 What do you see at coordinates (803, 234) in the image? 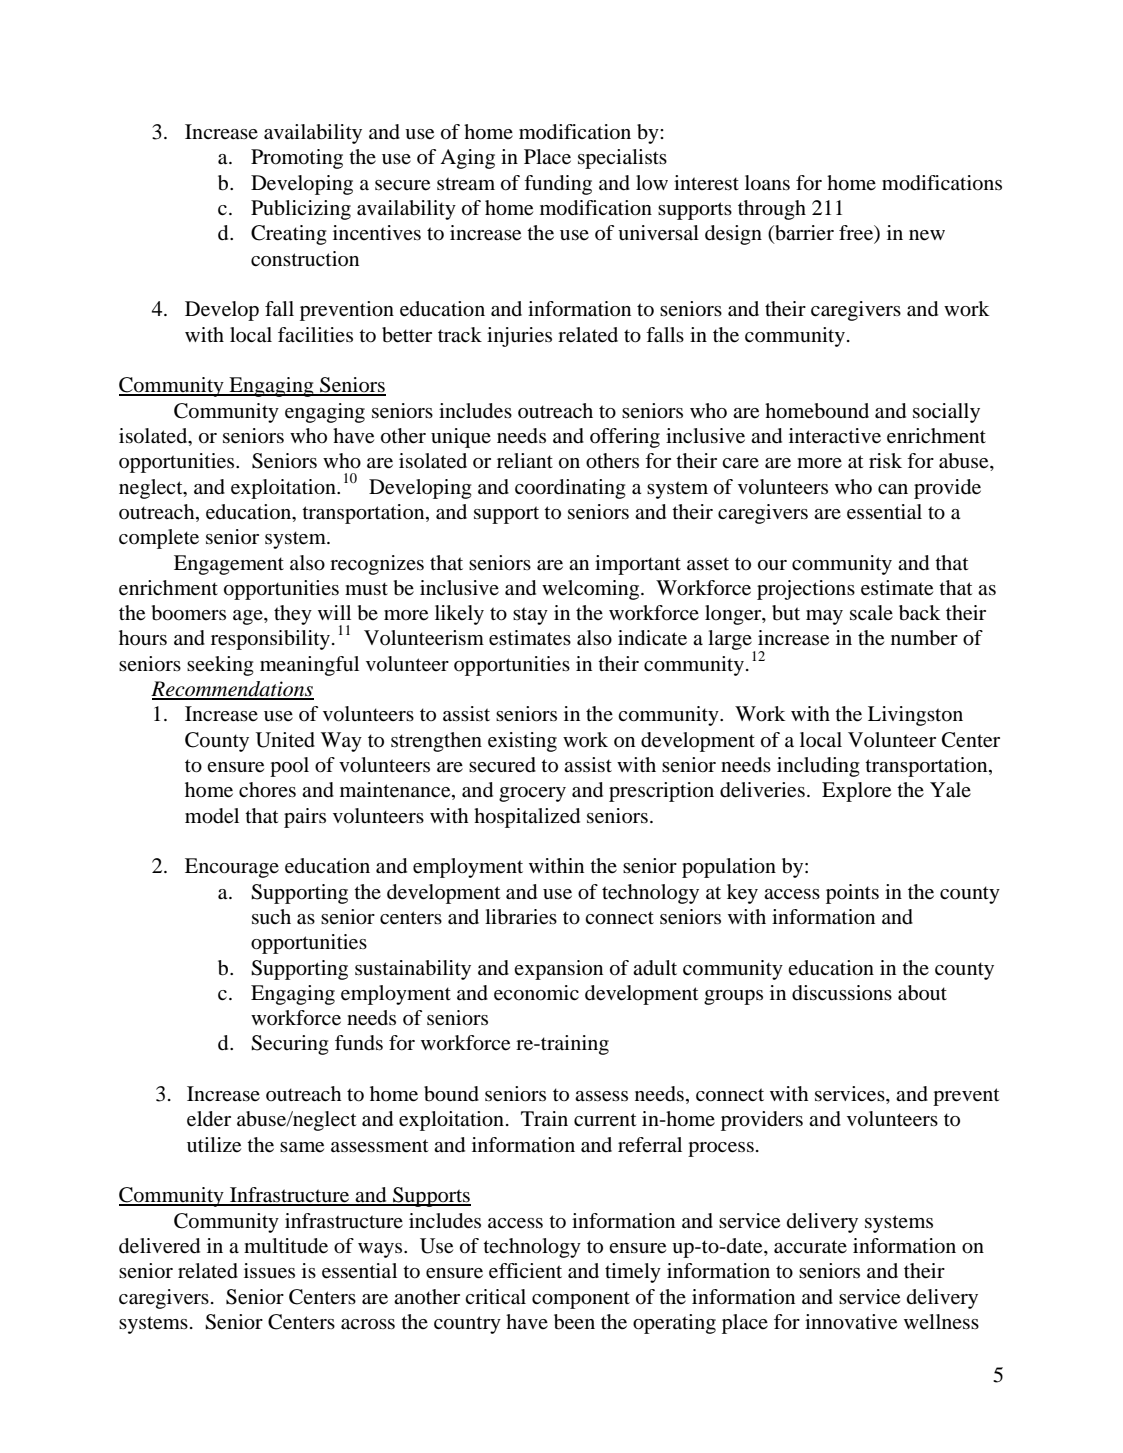
I see `barrier` at bounding box center [803, 234].
